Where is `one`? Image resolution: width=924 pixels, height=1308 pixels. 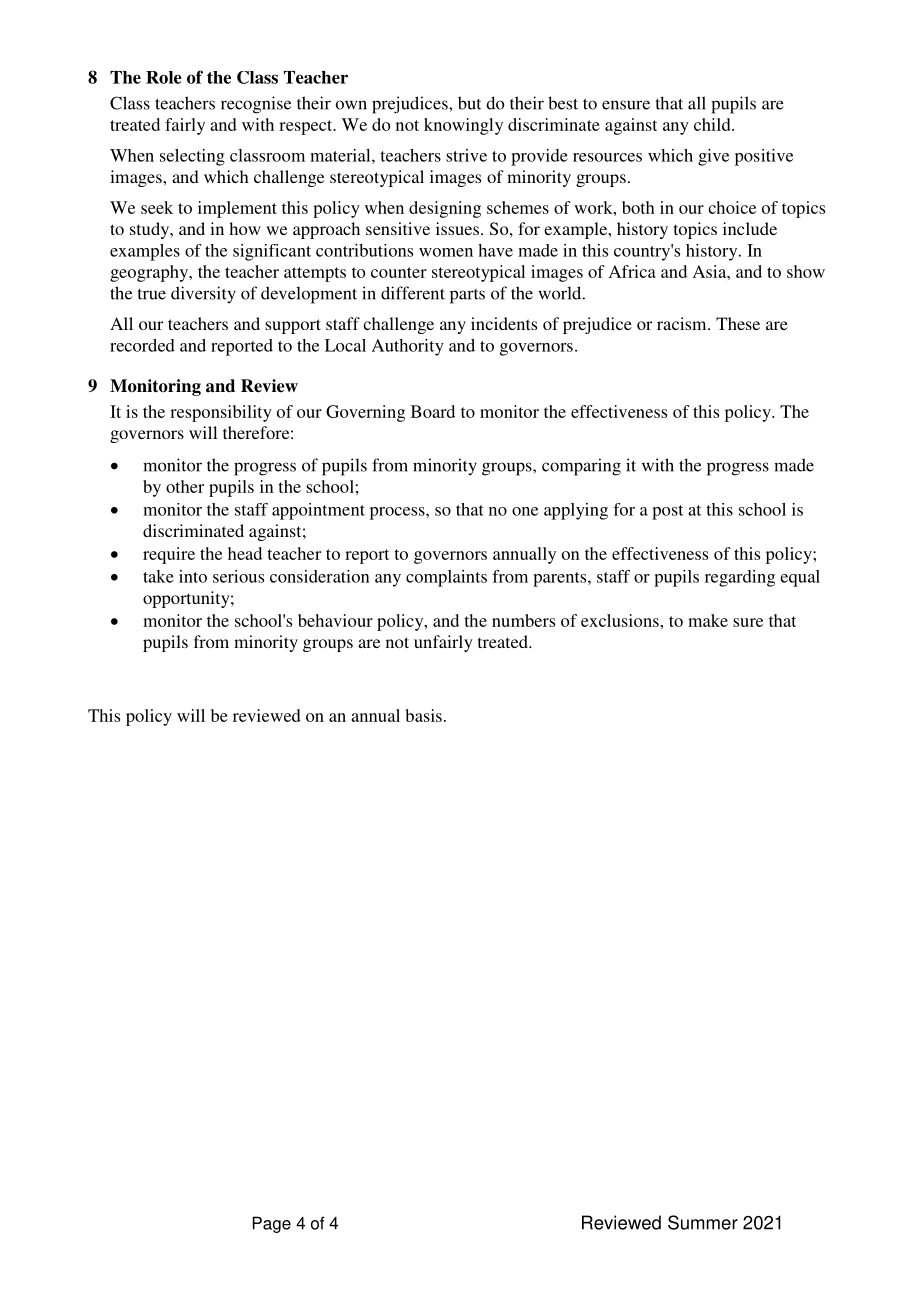 one is located at coordinates (525, 511).
